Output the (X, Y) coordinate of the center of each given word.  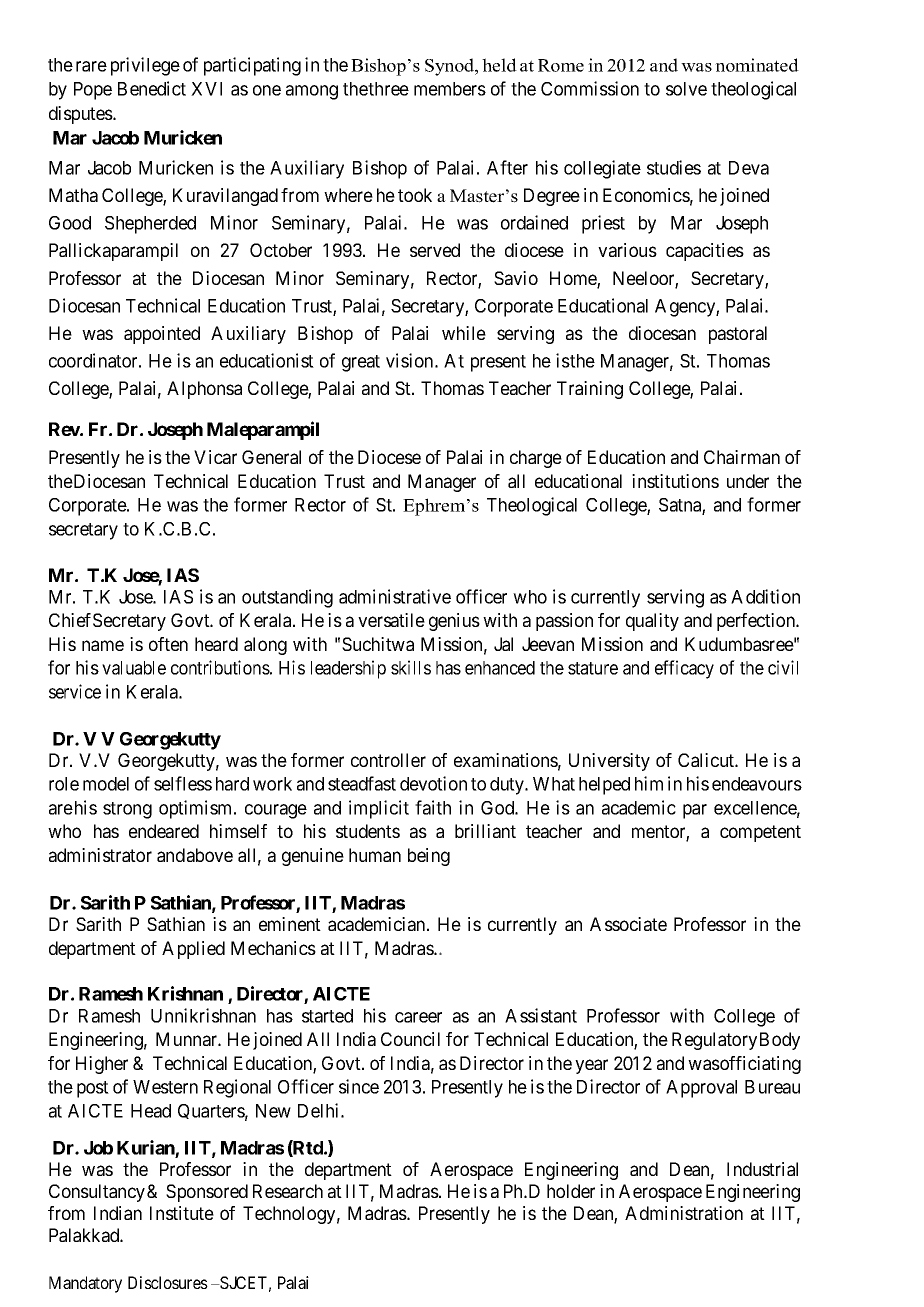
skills (411, 667)
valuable (134, 668)
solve (686, 89)
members (450, 89)
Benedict (152, 88)
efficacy (684, 669)
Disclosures (168, 1282)
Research (288, 1191)
